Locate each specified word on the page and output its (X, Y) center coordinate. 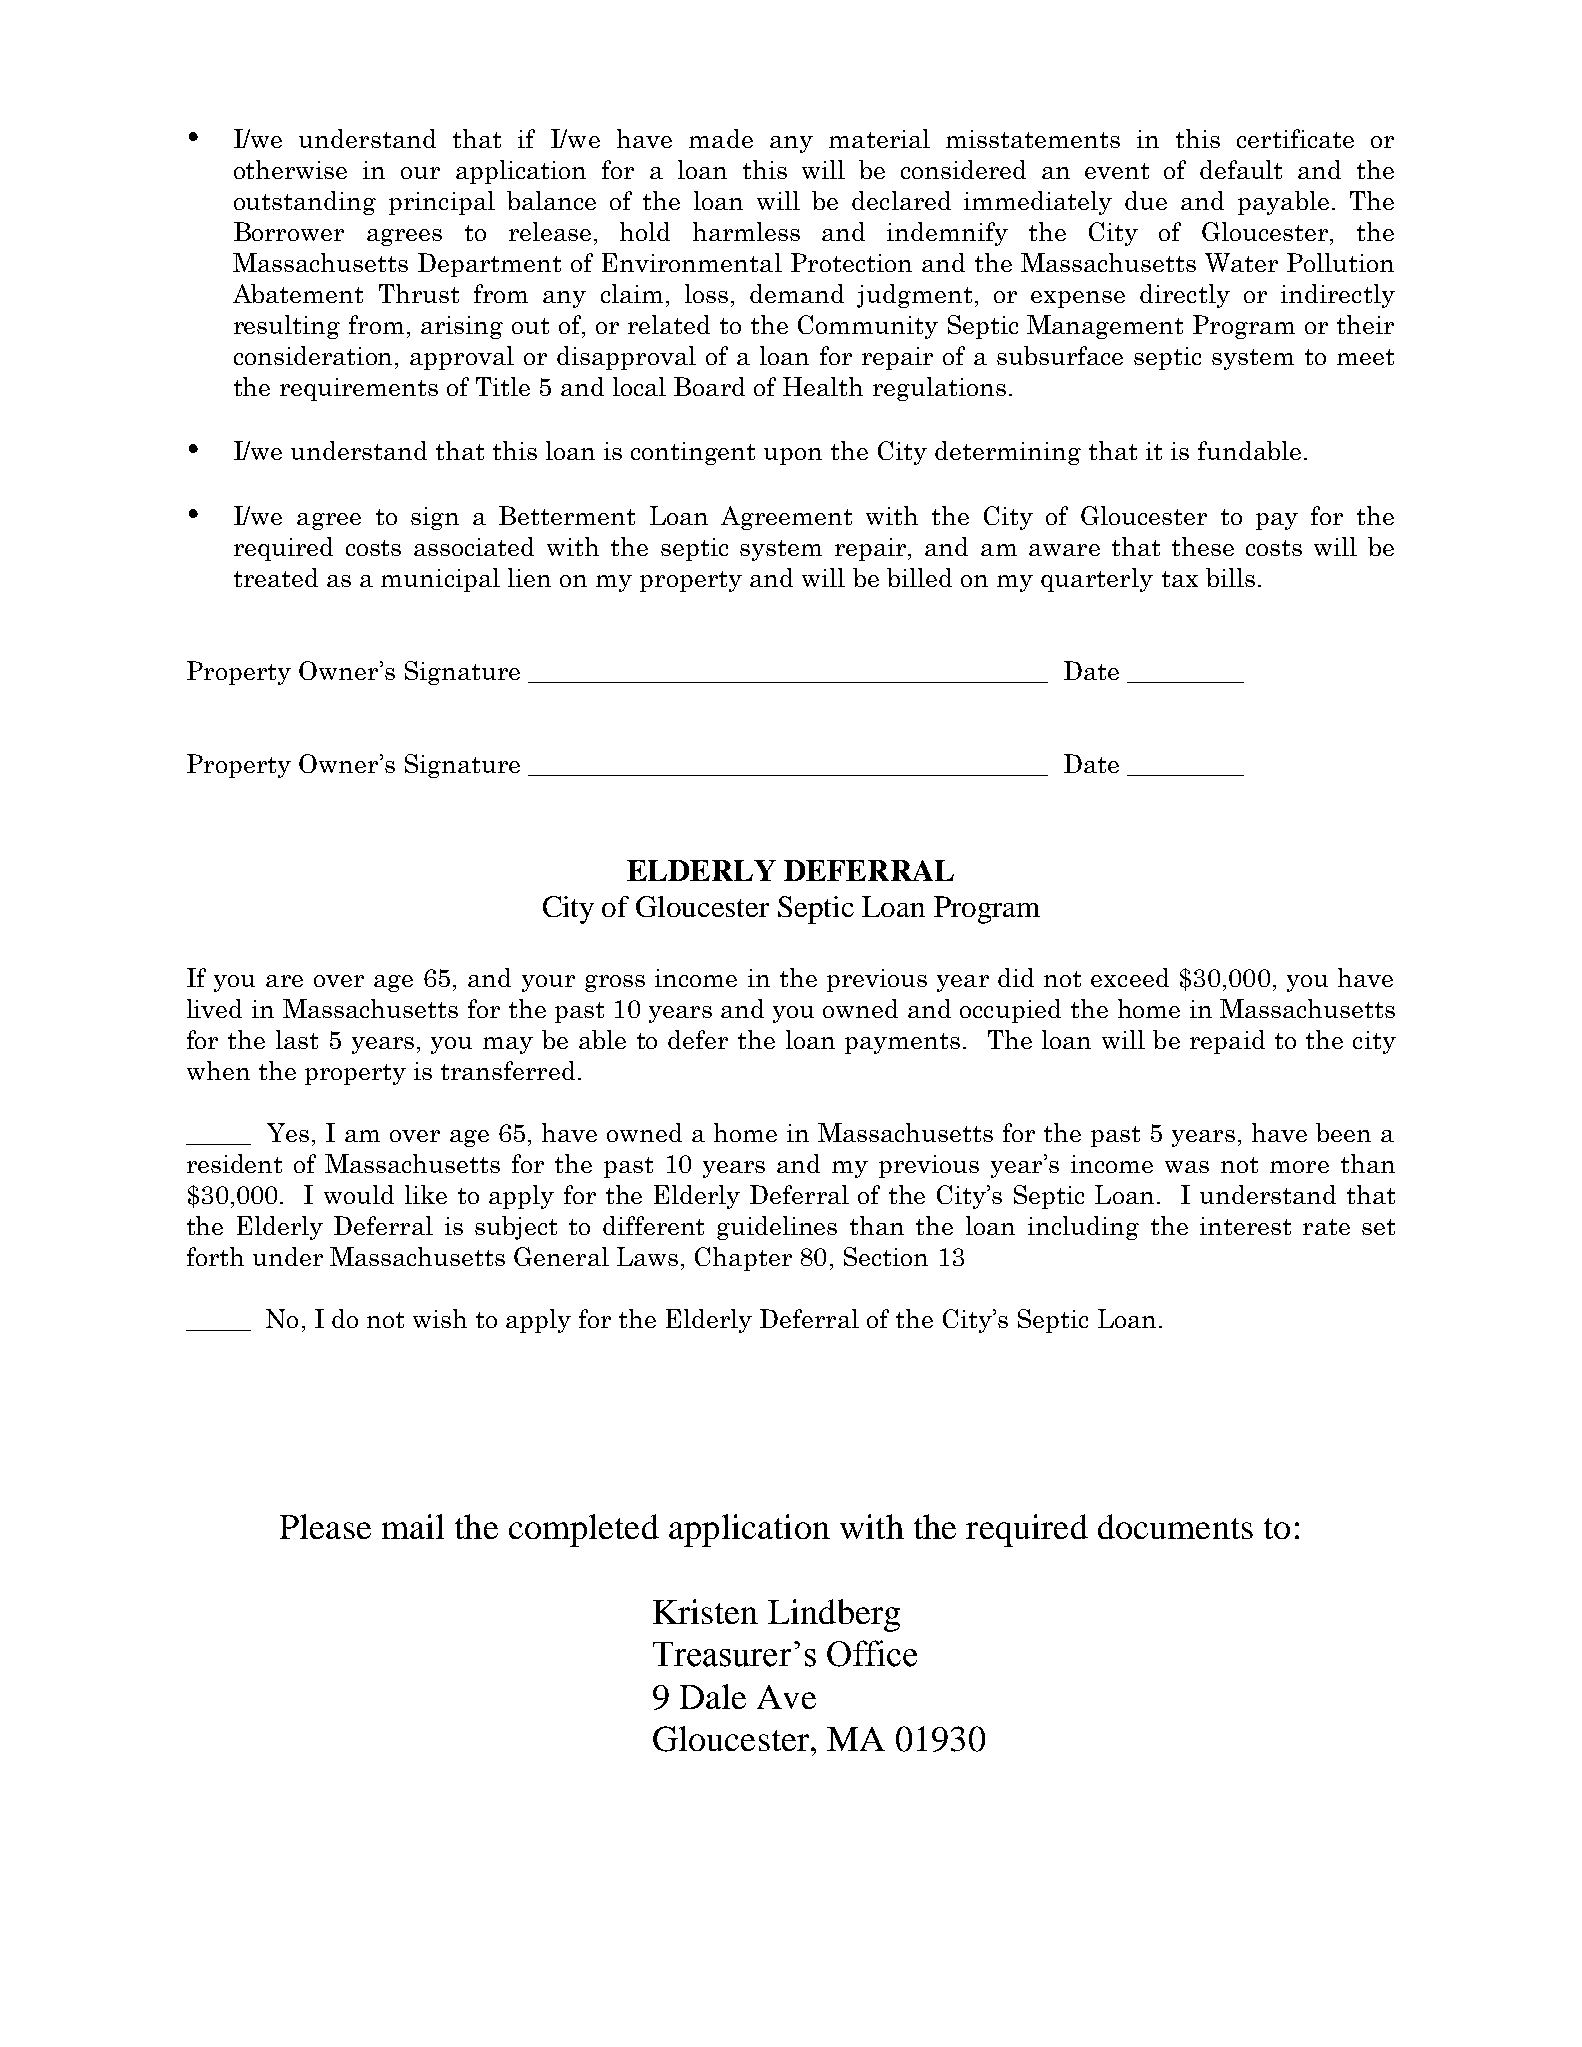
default (1241, 169)
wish (440, 1318)
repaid (1227, 1042)
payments (902, 1043)
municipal (440, 580)
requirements (359, 389)
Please (325, 1526)
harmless (746, 231)
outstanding (305, 203)
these (1203, 546)
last (297, 1039)
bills (1230, 577)
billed (919, 577)
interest (1245, 1226)
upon (793, 456)
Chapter (743, 1259)
